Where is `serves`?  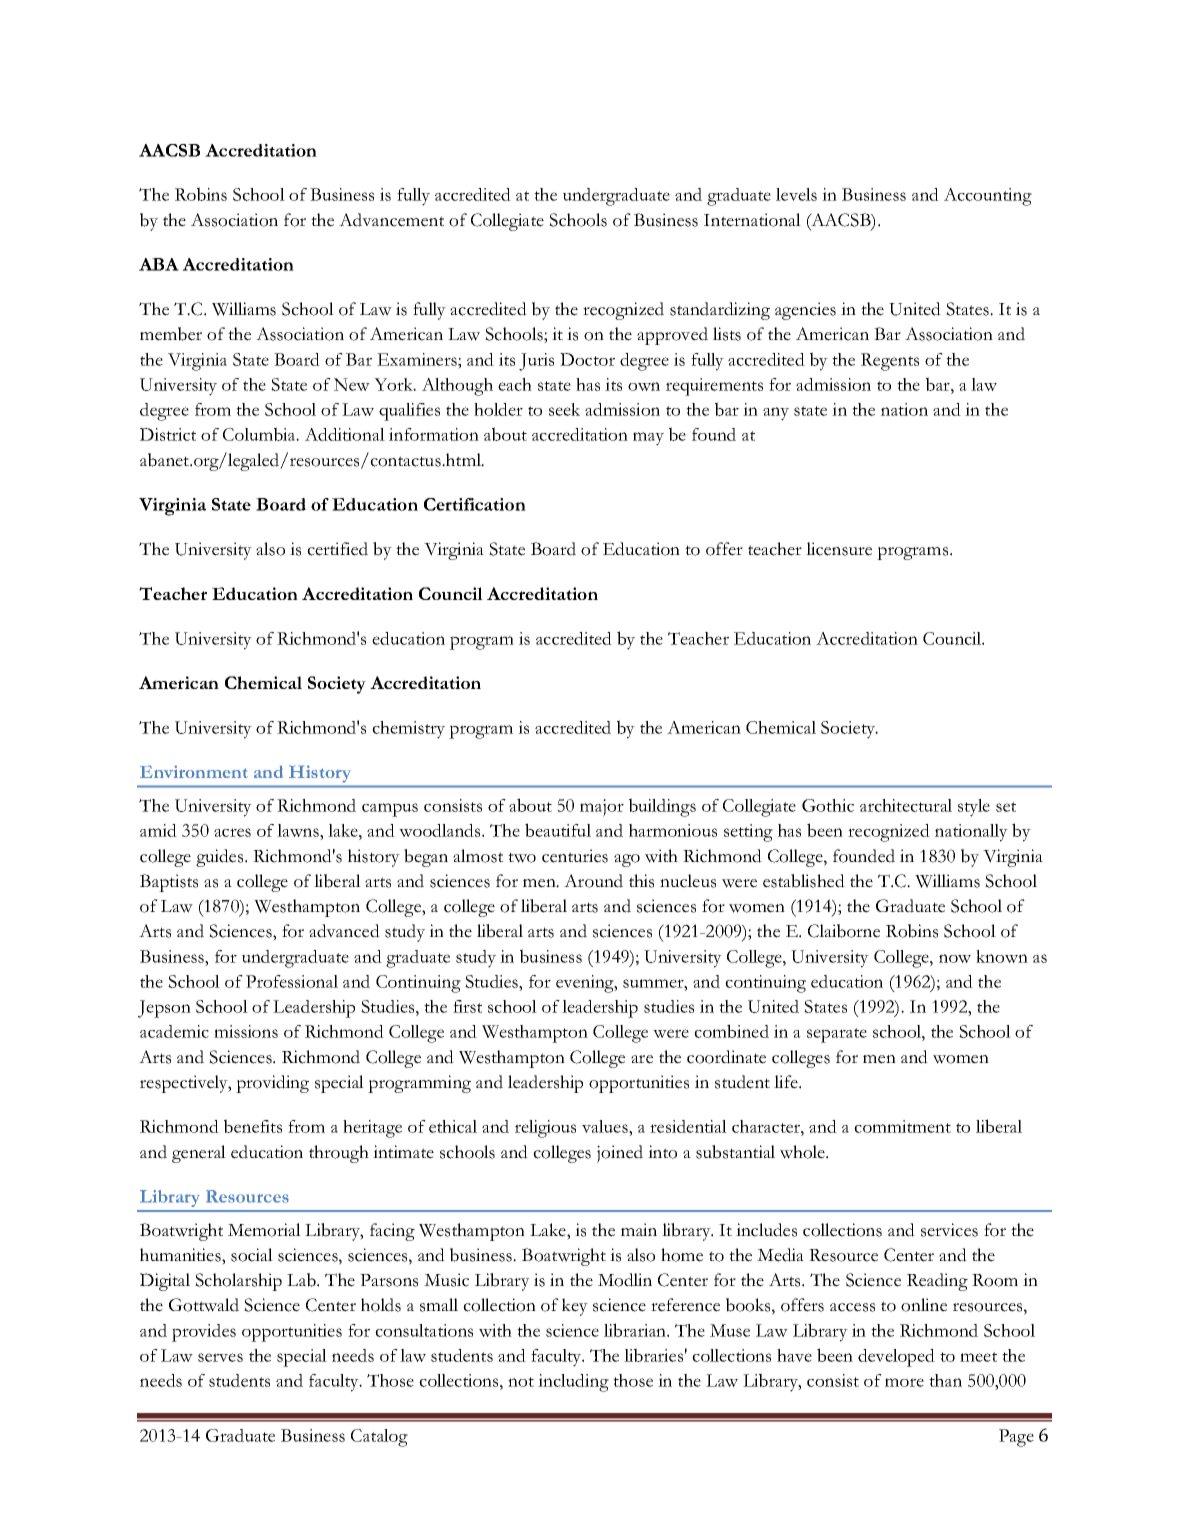
serves is located at coordinates (220, 1357).
